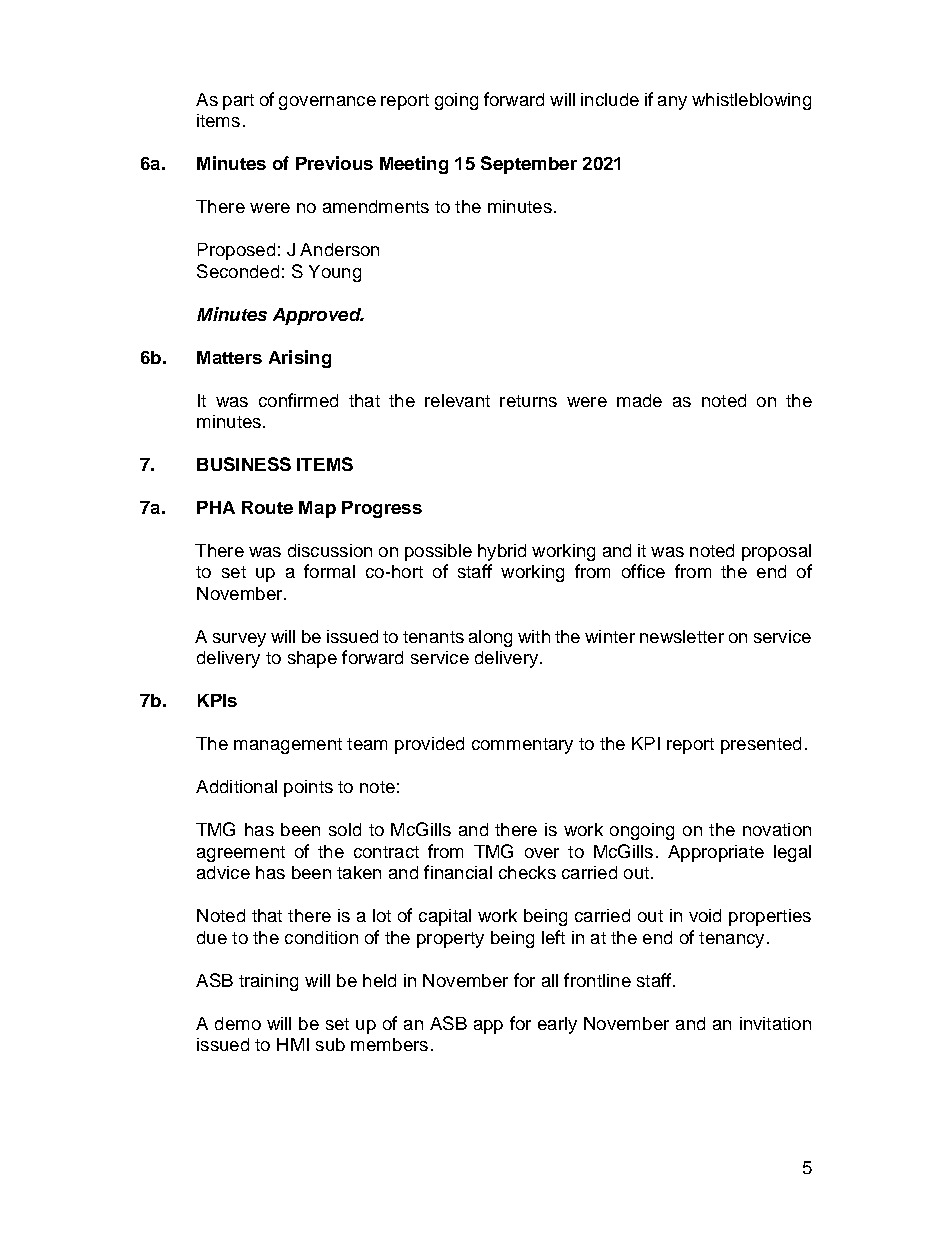  What do you see at coordinates (300, 359) in the screenshot?
I see `Arising` at bounding box center [300, 359].
